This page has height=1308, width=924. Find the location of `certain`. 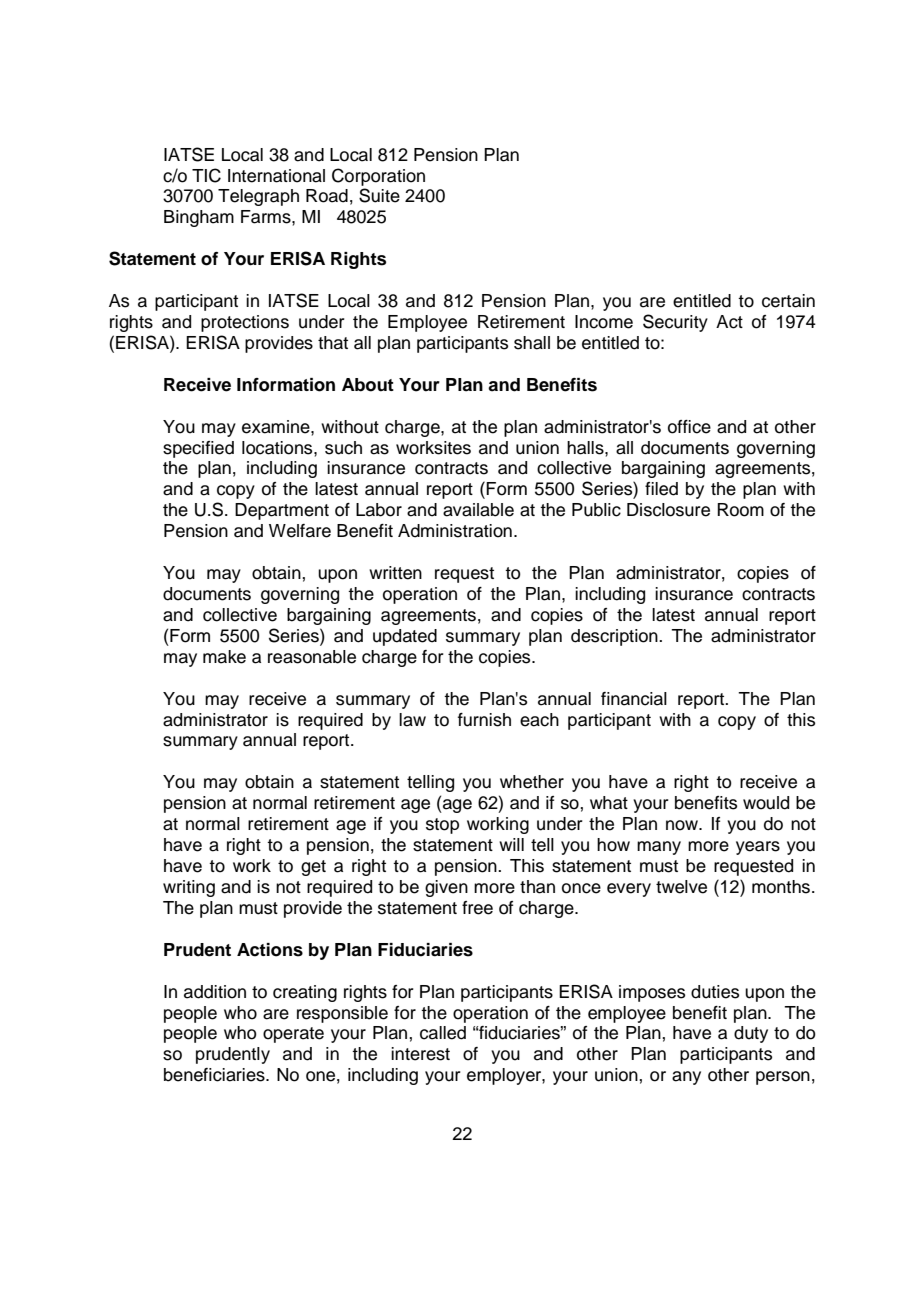

certain is located at coordinates (788, 301).
